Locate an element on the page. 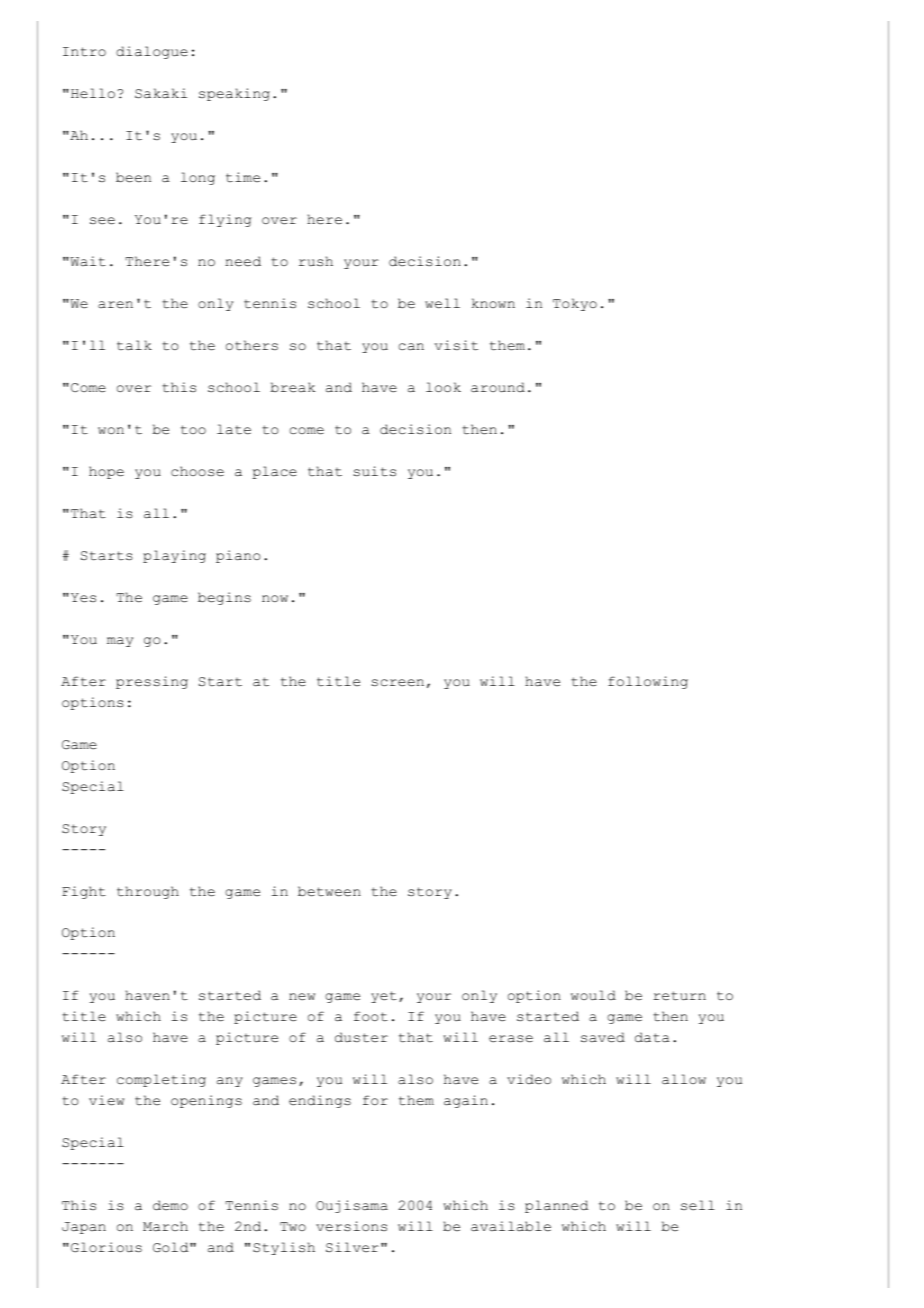 The width and height of the document is (924, 1308). Sakaki is located at coordinates (161, 93).
